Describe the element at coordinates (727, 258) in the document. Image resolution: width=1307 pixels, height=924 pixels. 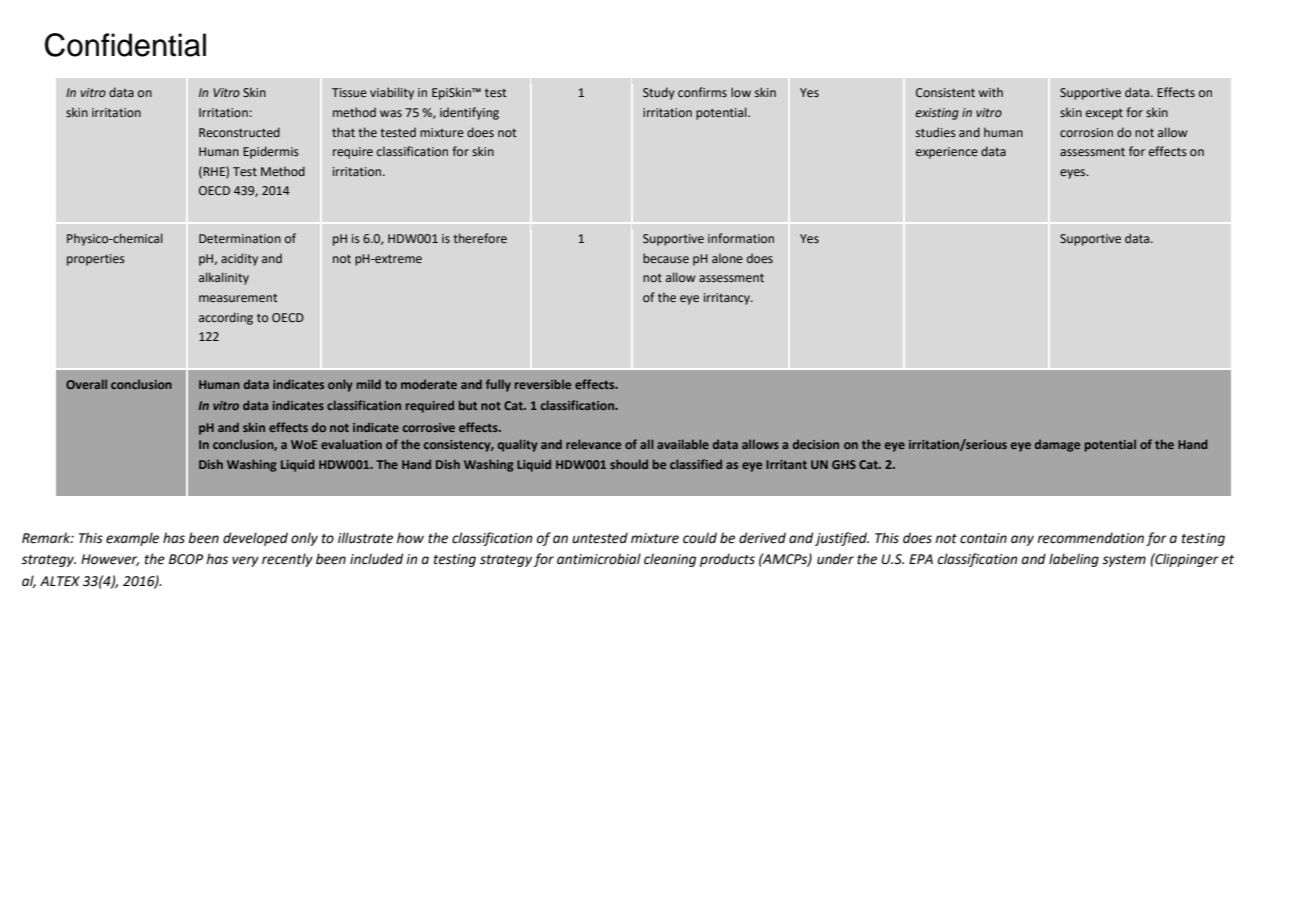
I see `alone` at that location.
